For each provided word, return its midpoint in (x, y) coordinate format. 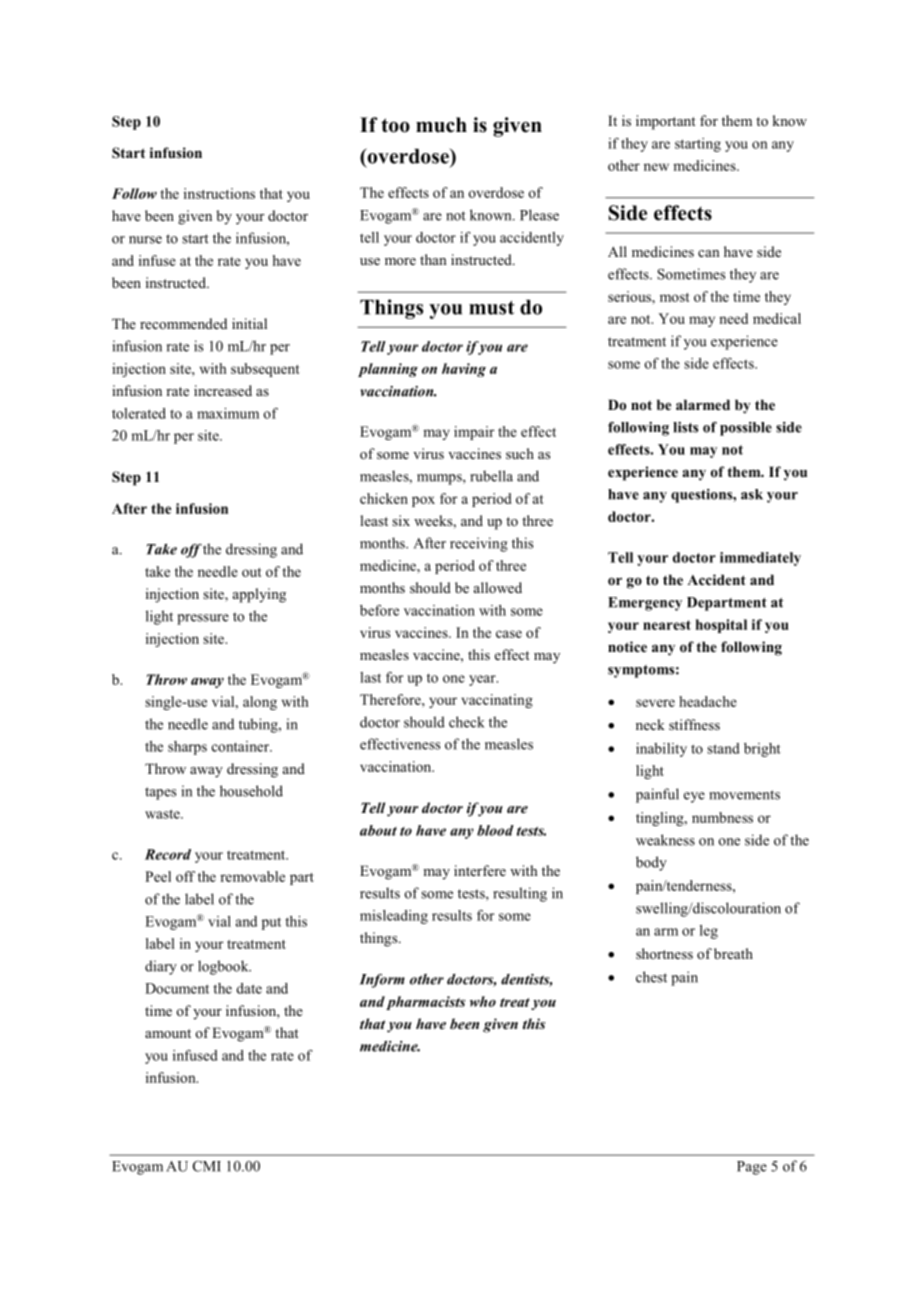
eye (694, 797)
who (483, 1001)
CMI (207, 1166)
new (656, 167)
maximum (228, 413)
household (251, 791)
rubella (491, 476)
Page (752, 1168)
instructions (219, 193)
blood (495, 830)
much (441, 125)
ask (752, 494)
